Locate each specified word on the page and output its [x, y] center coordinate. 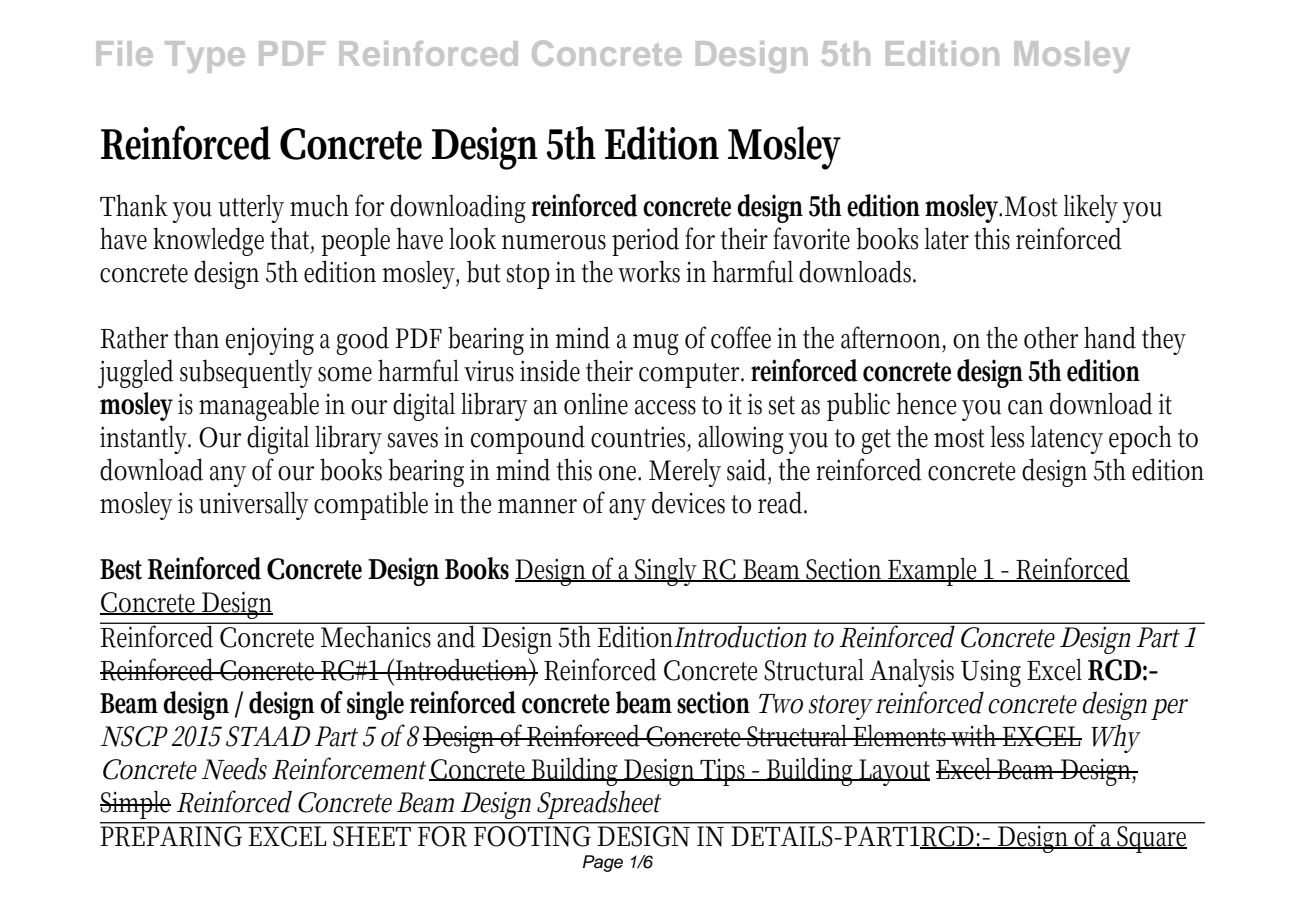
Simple [135, 804]
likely [1091, 208]
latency [1067, 439]
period [645, 241]
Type [205, 57]
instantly [145, 439]
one [620, 473]
